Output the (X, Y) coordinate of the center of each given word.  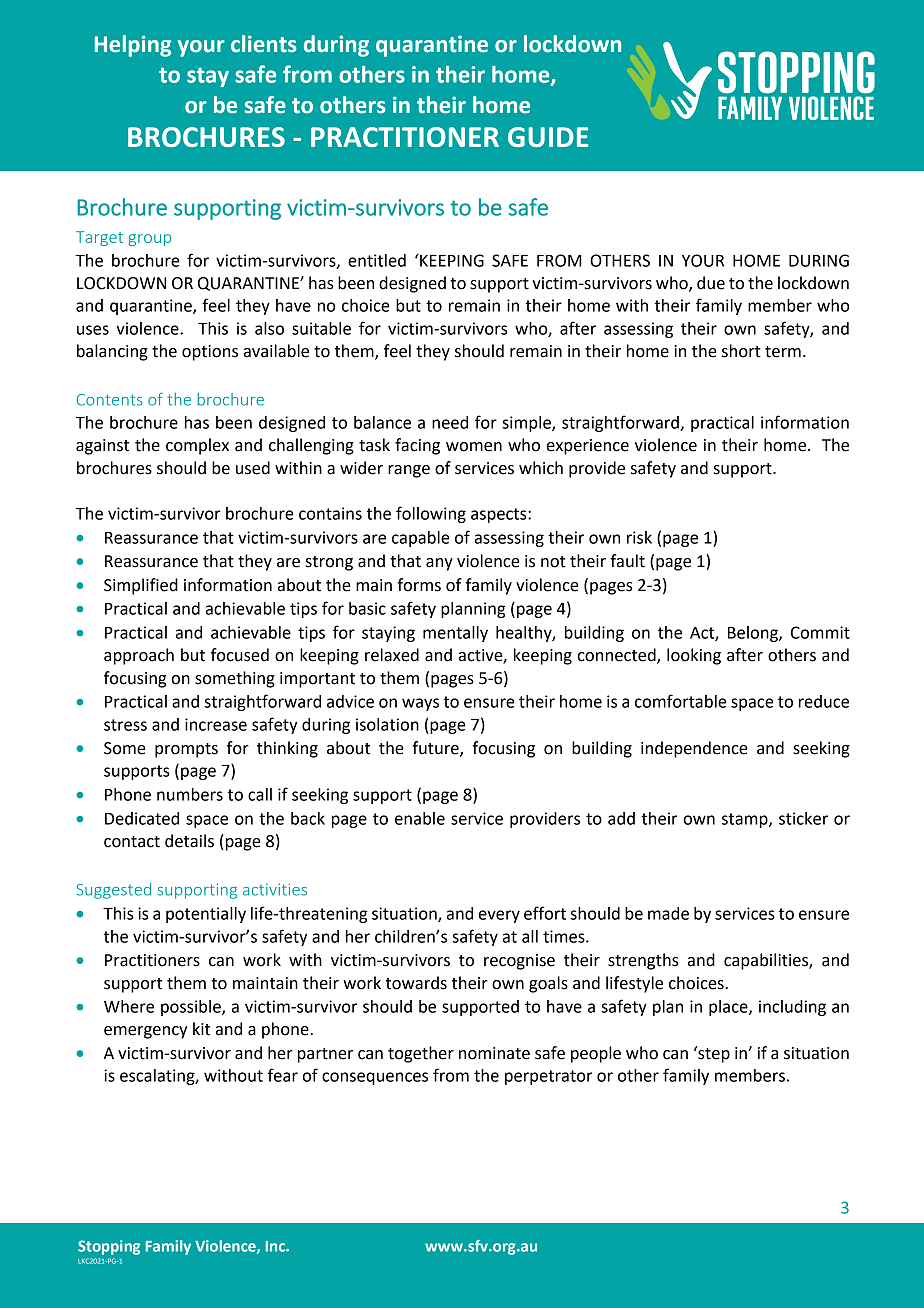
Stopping (109, 1247)
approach (139, 656)
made (668, 913)
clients (264, 44)
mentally (455, 634)
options (210, 353)
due (711, 283)
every (499, 916)
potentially (206, 915)
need (450, 422)
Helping (133, 46)
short (741, 351)
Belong (754, 634)
